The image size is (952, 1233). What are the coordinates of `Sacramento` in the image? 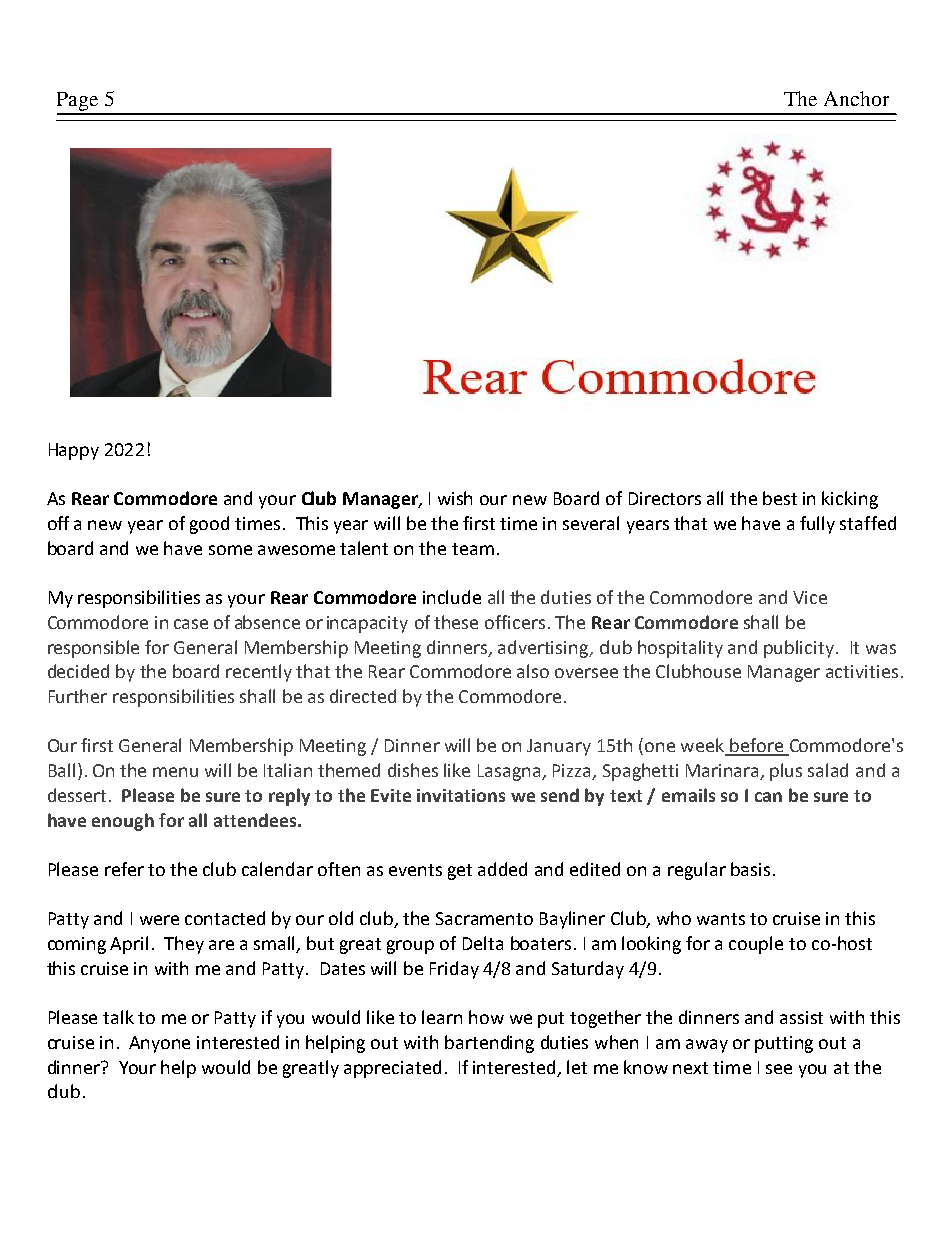 It's located at (484, 918).
